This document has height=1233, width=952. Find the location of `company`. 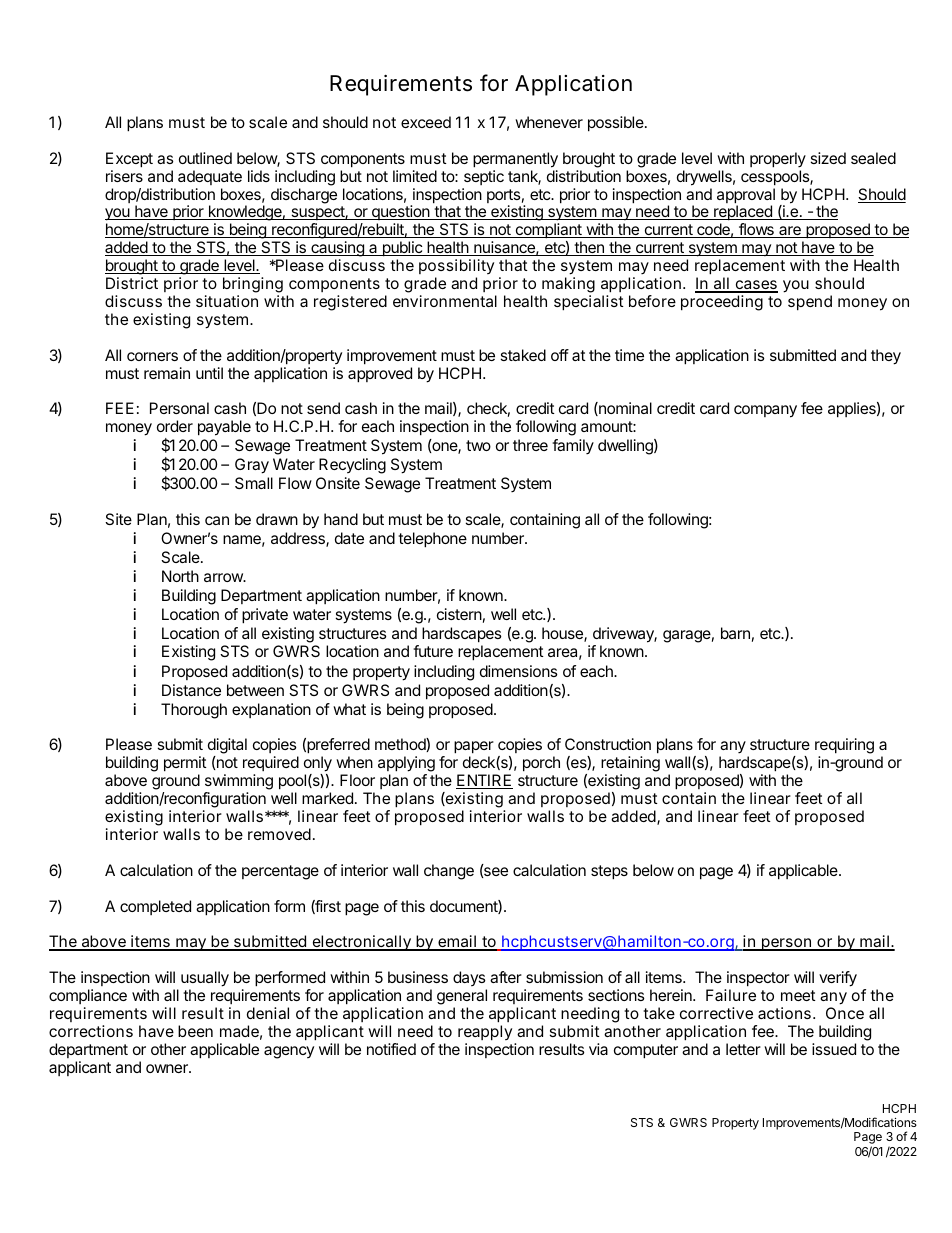

company is located at coordinates (765, 411).
